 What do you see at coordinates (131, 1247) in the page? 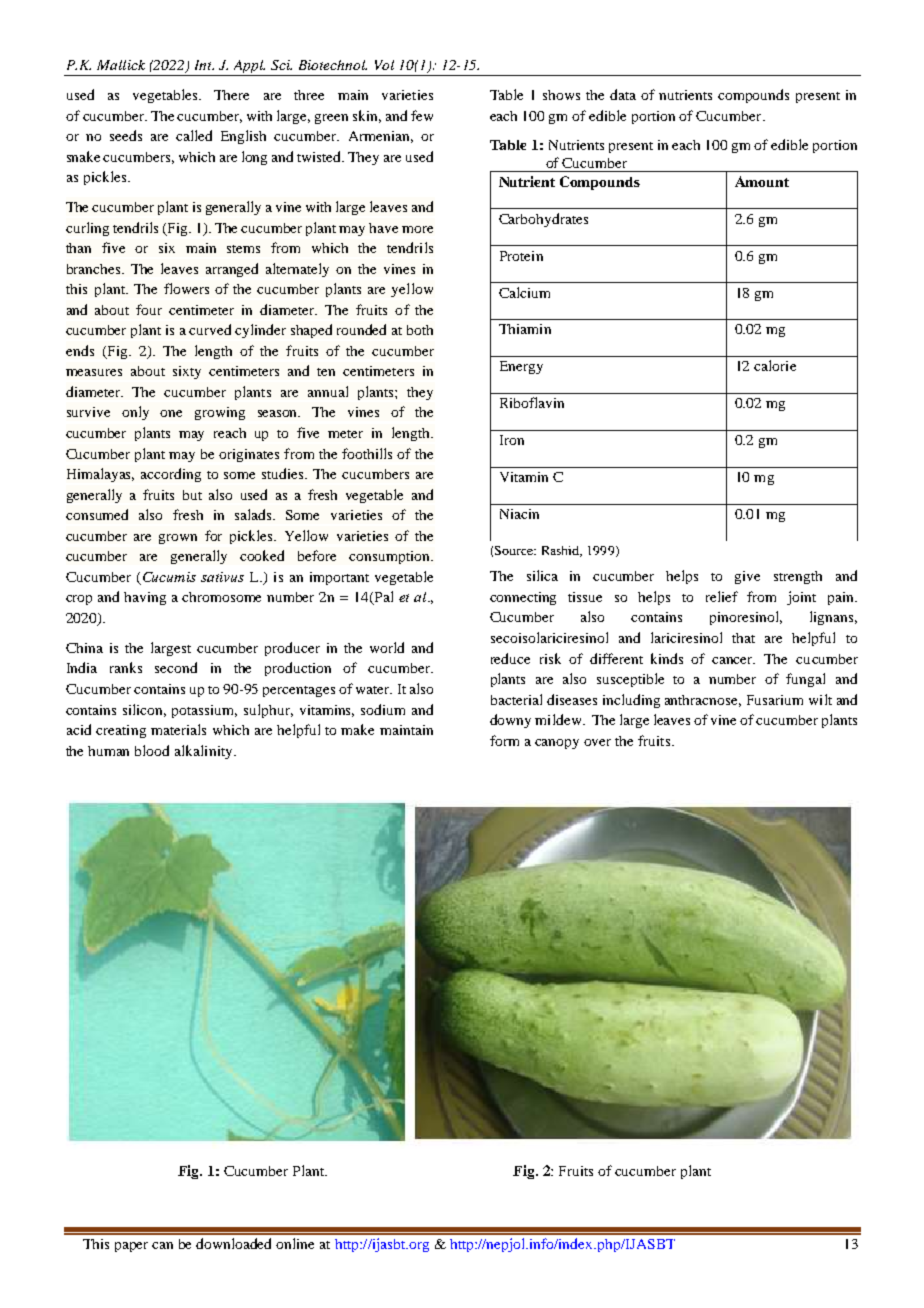
I see `paper` at bounding box center [131, 1247].
